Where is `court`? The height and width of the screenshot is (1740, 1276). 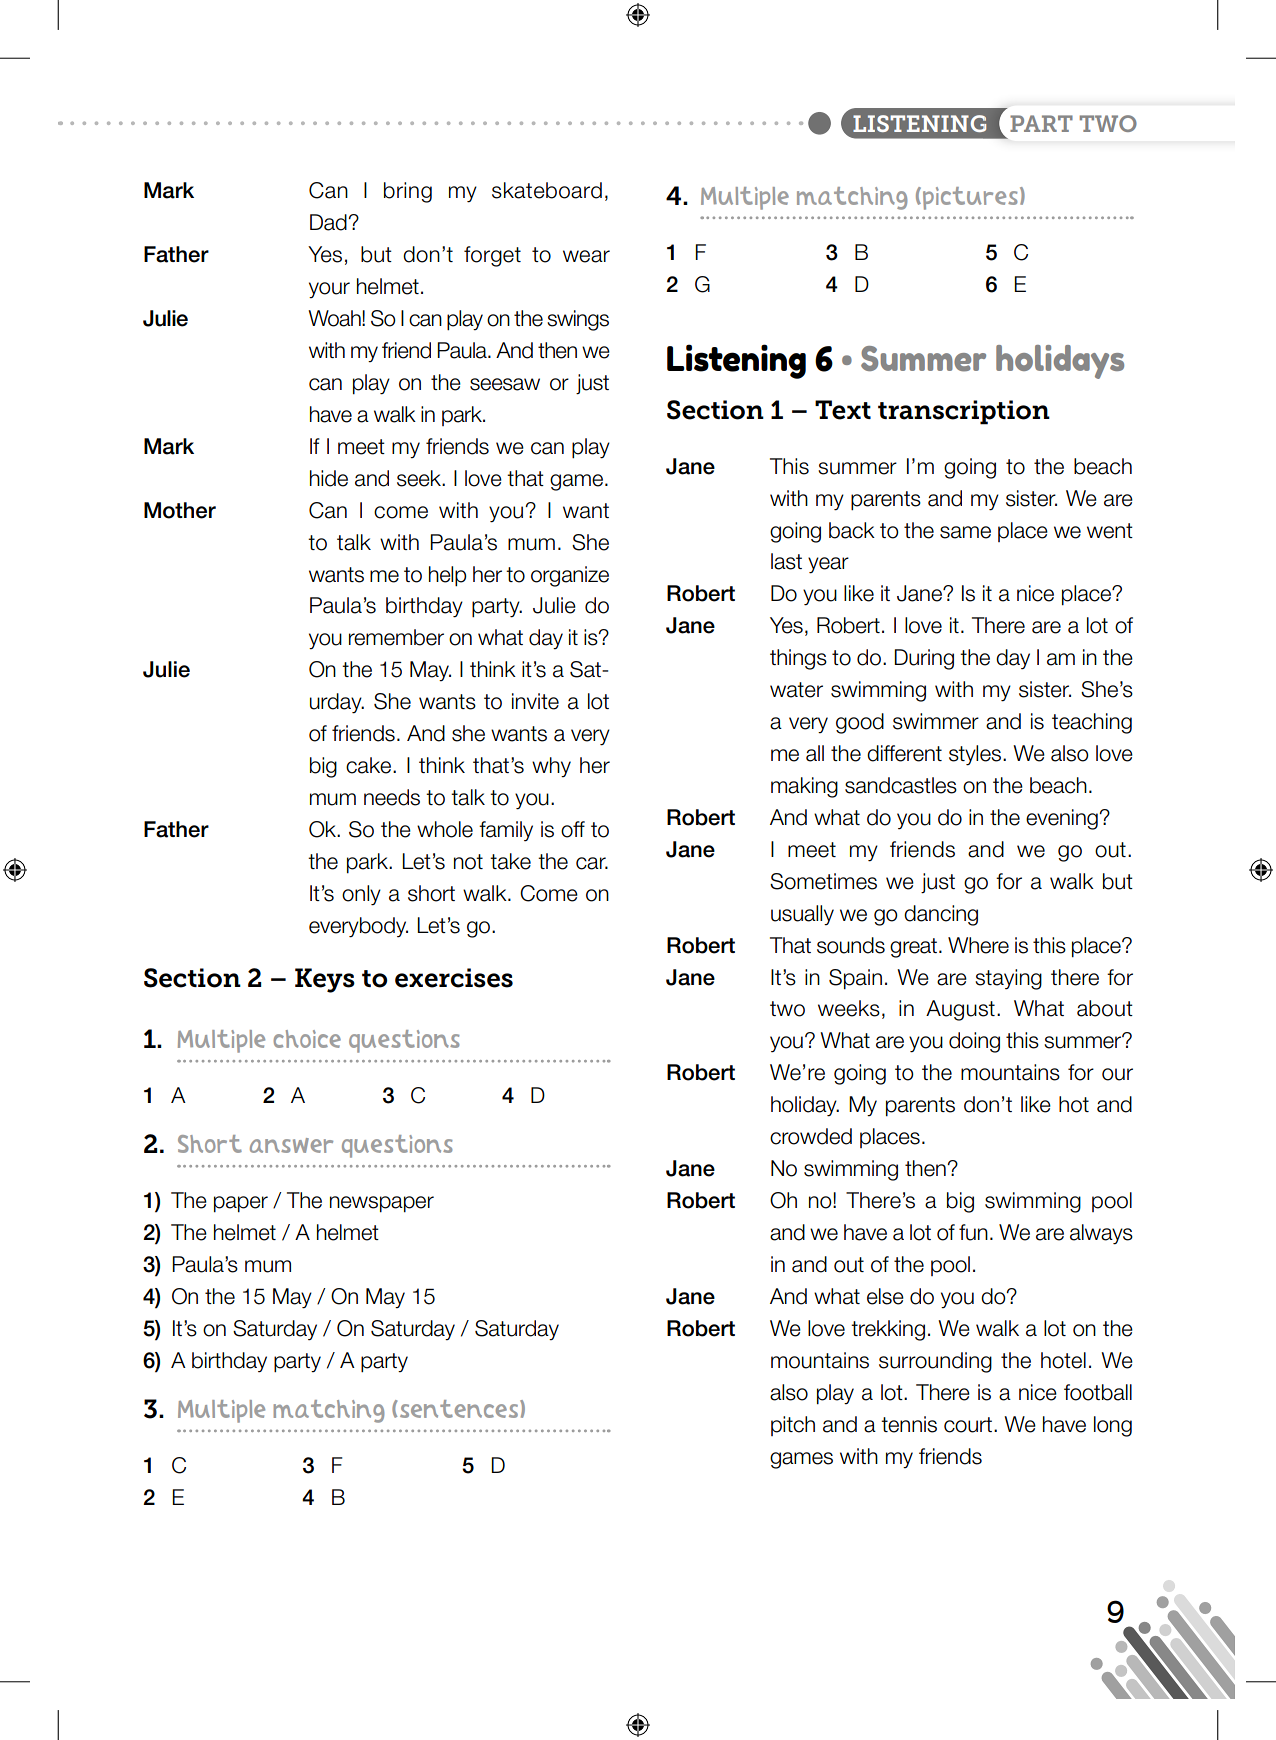 court is located at coordinates (969, 1425).
